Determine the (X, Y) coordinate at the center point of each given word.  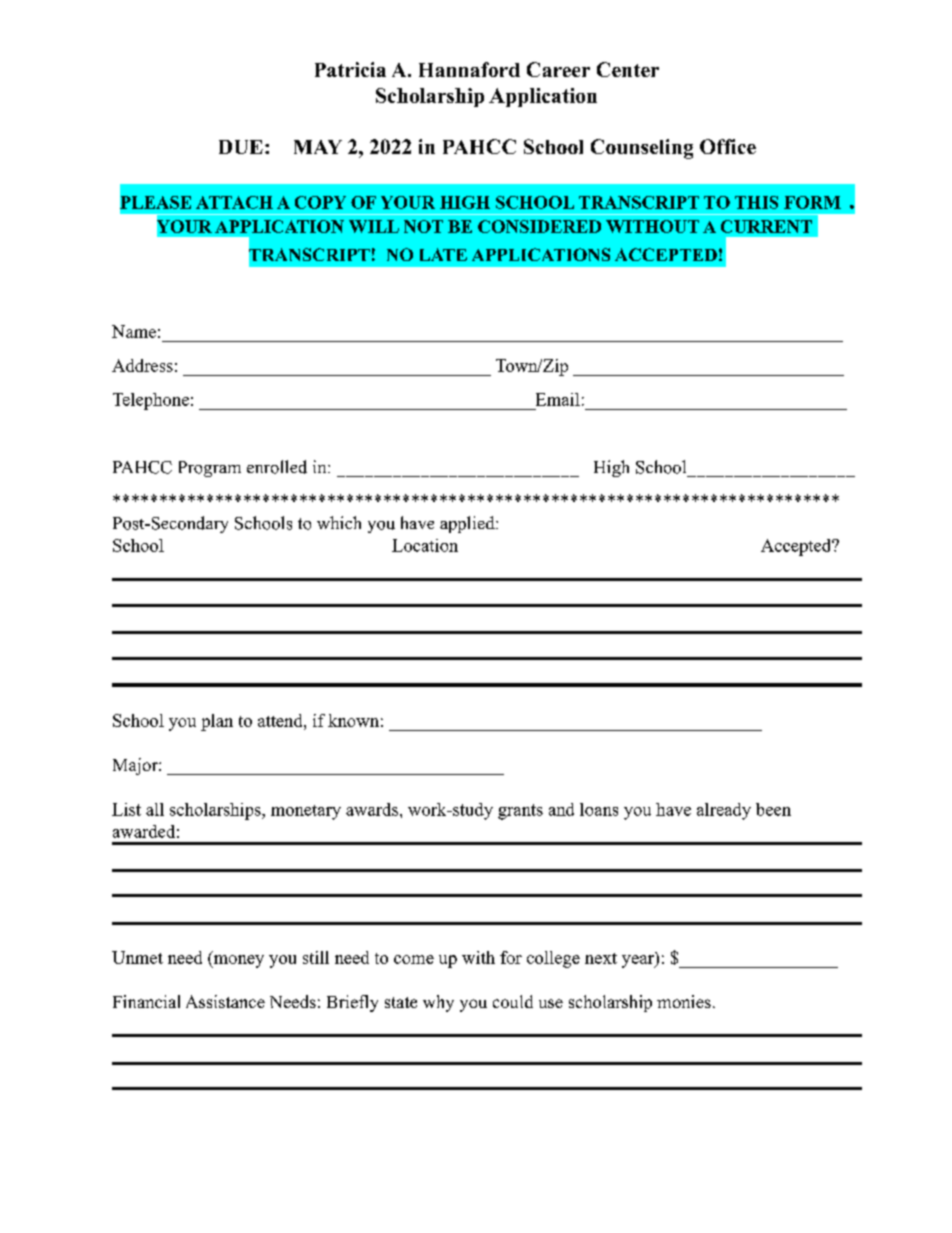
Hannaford (469, 69)
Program (210, 469)
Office (728, 146)
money (237, 960)
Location (425, 545)
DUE (241, 147)
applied (468, 524)
